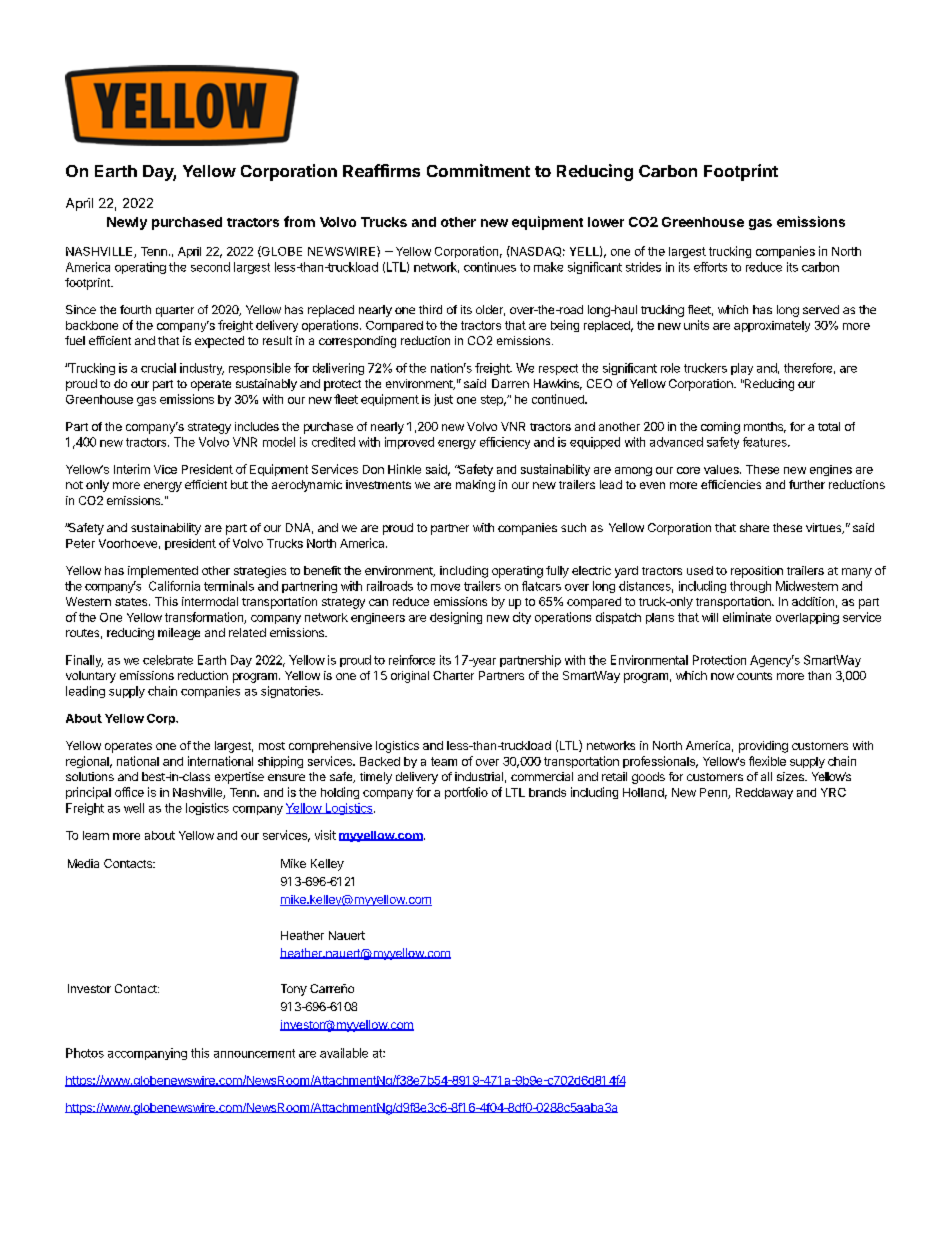 This document has width=952, height=1233. What do you see at coordinates (127, 223) in the document?
I see `Newly` at bounding box center [127, 223].
